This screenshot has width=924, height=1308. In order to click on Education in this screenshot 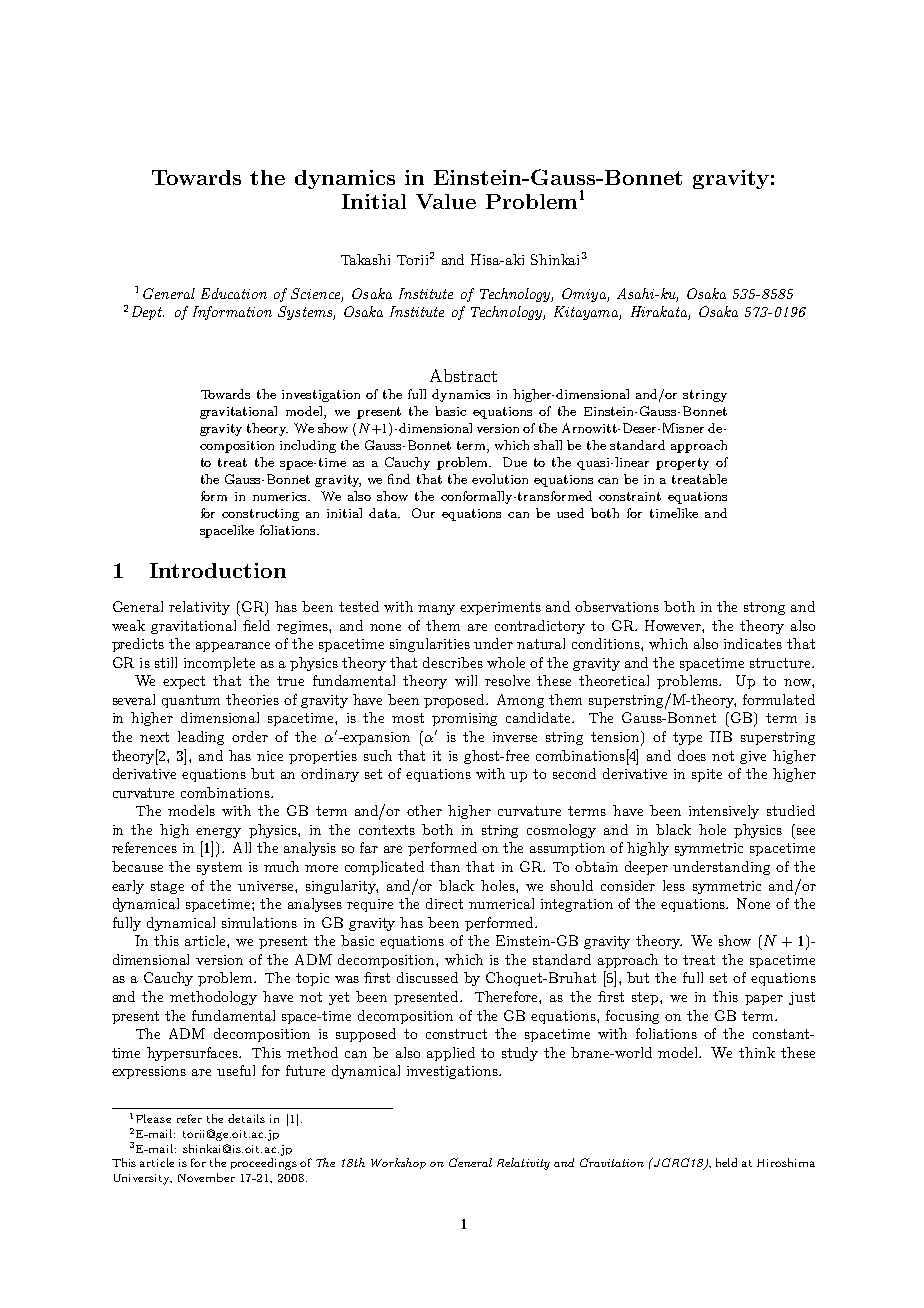, I will do `click(234, 293)`.
